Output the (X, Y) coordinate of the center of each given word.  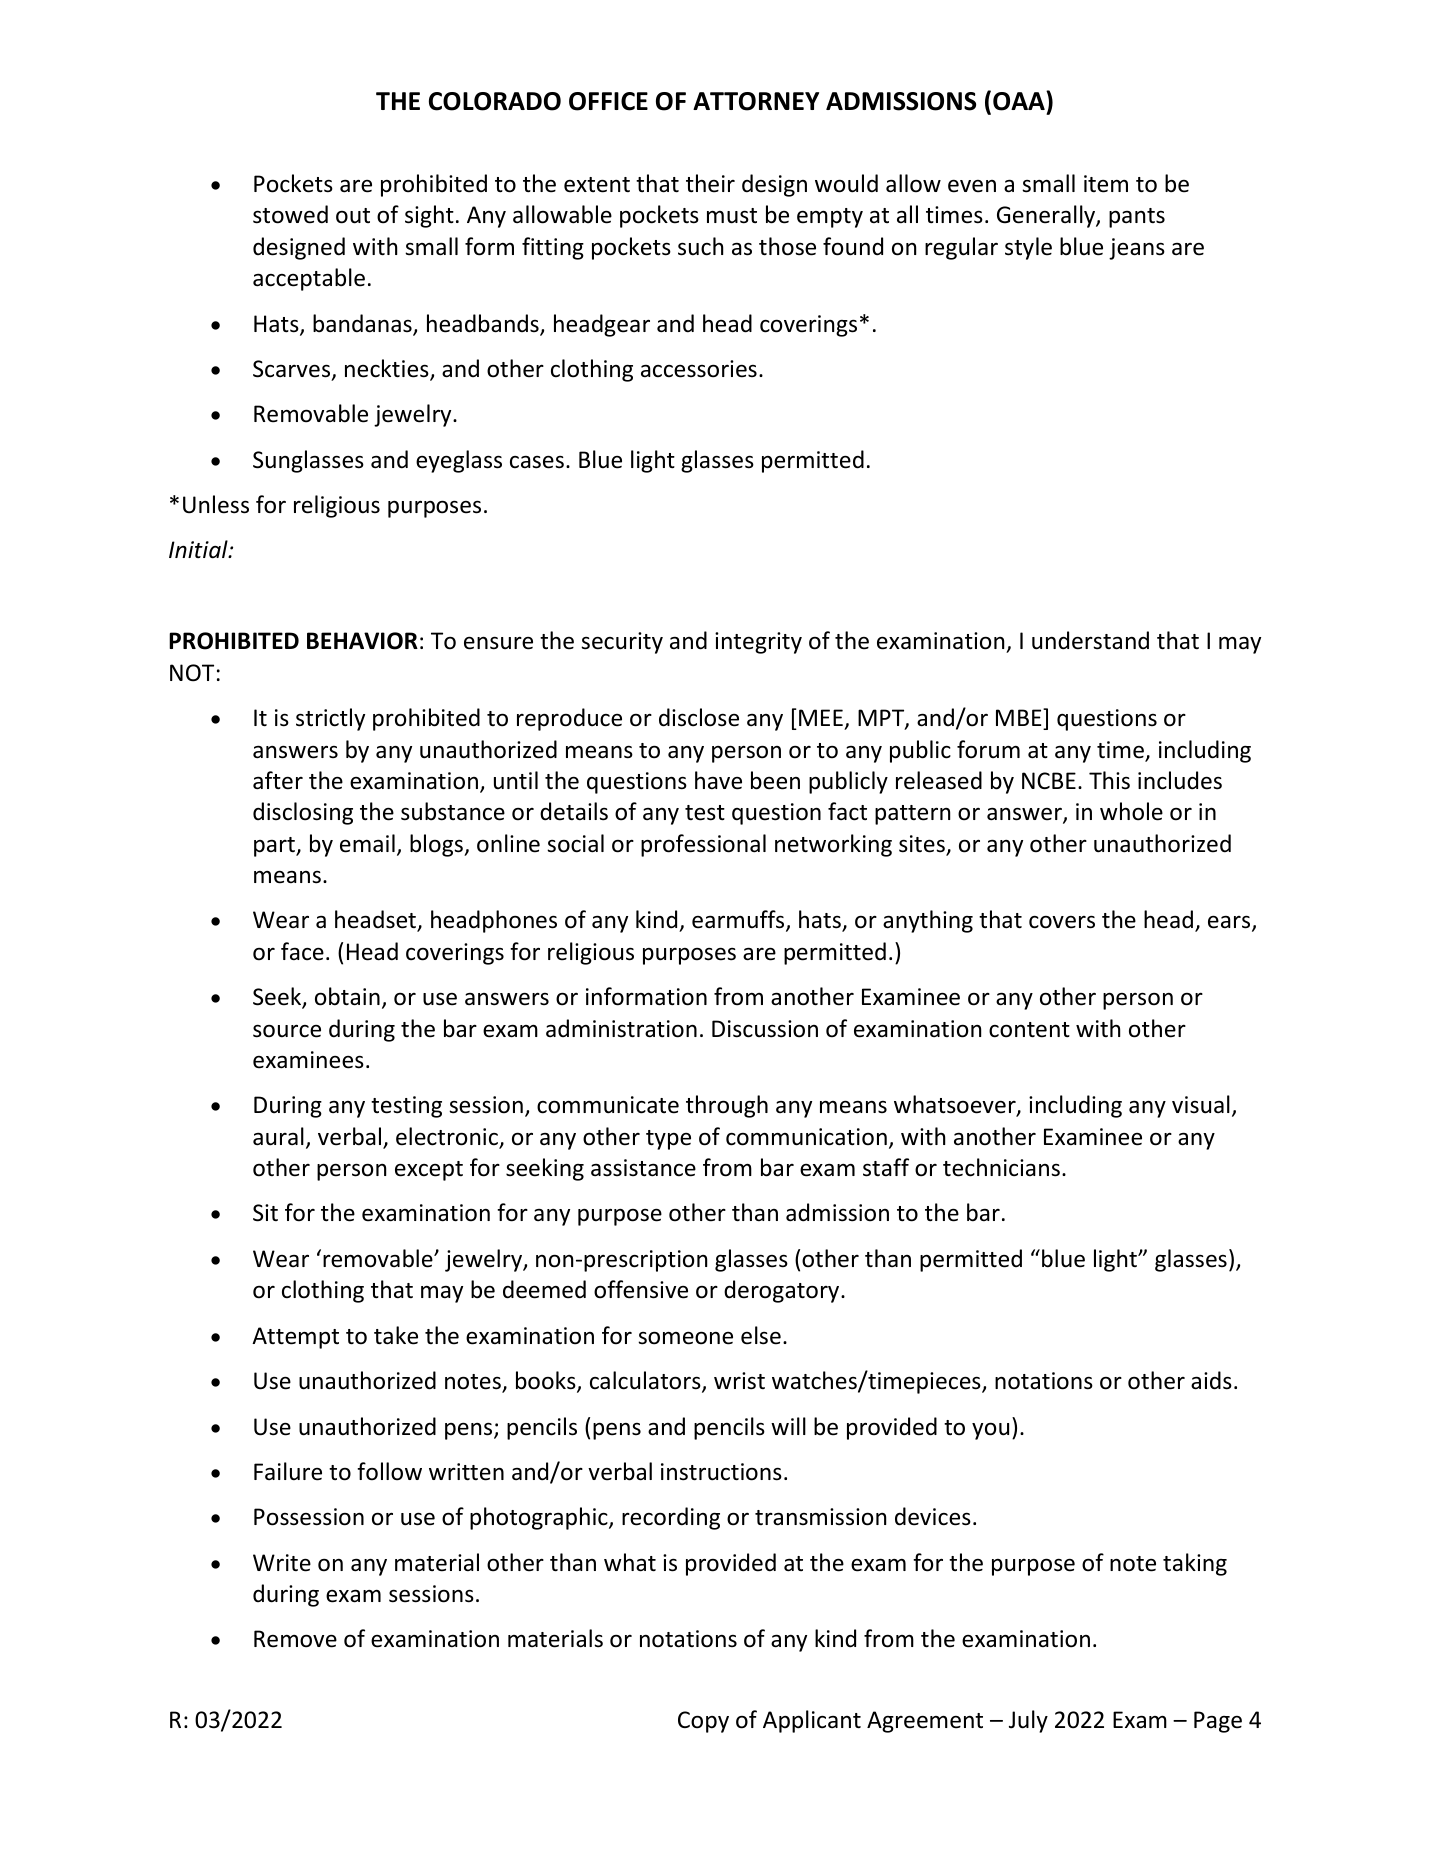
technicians (1001, 1167)
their (710, 183)
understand (1090, 640)
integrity (758, 643)
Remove (295, 1639)
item (1106, 184)
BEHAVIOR (362, 641)
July (1028, 1721)
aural (278, 1136)
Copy (703, 1722)
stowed (290, 214)
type (668, 1140)
